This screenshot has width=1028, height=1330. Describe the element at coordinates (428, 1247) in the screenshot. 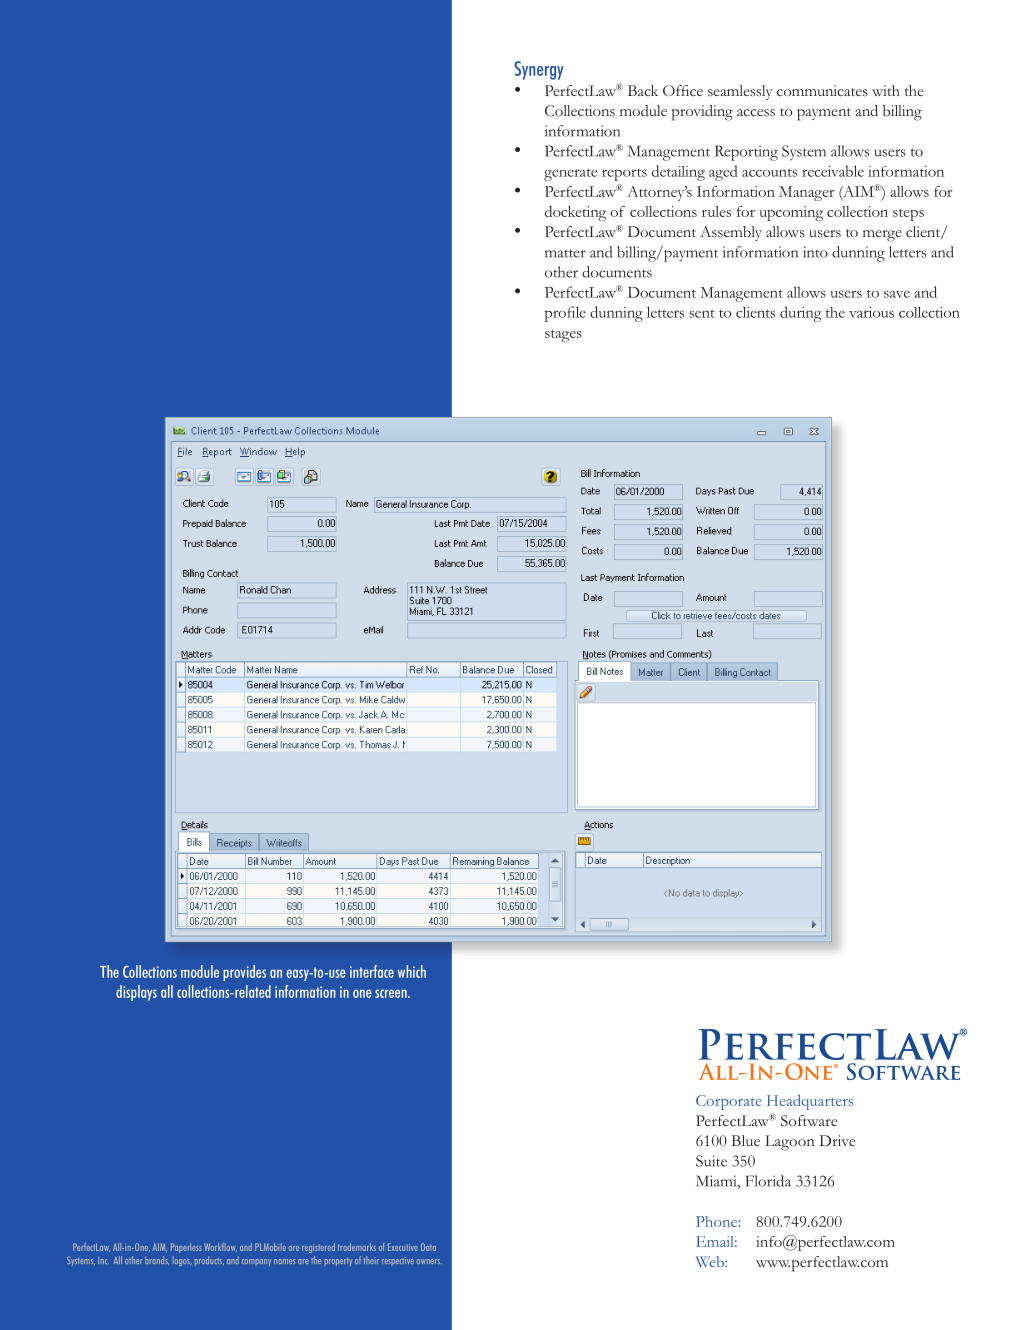

I see `Data` at that location.
